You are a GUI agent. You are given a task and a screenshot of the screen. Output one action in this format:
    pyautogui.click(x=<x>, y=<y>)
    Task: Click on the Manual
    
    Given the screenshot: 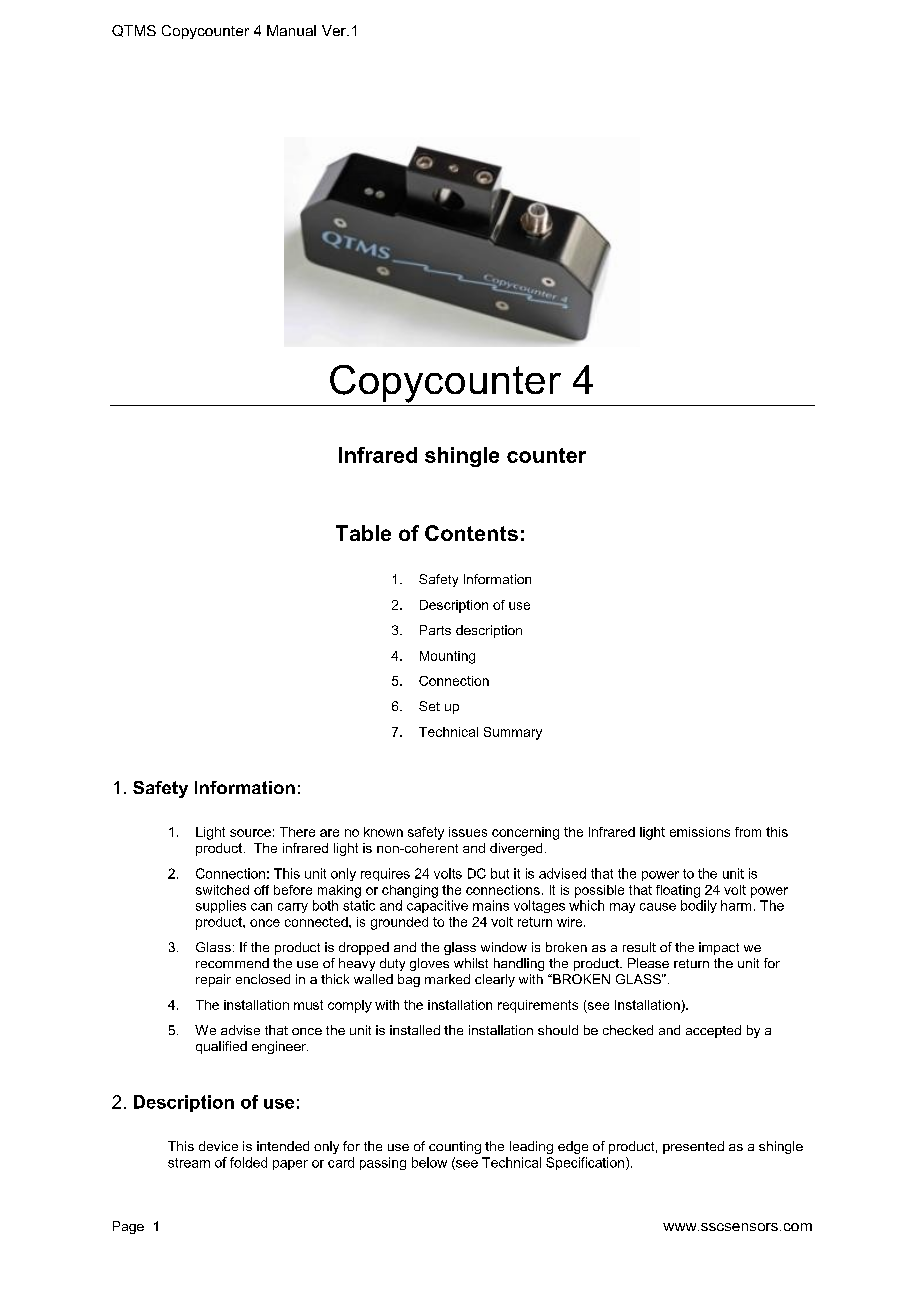 What is the action you would take?
    pyautogui.click(x=291, y=30)
